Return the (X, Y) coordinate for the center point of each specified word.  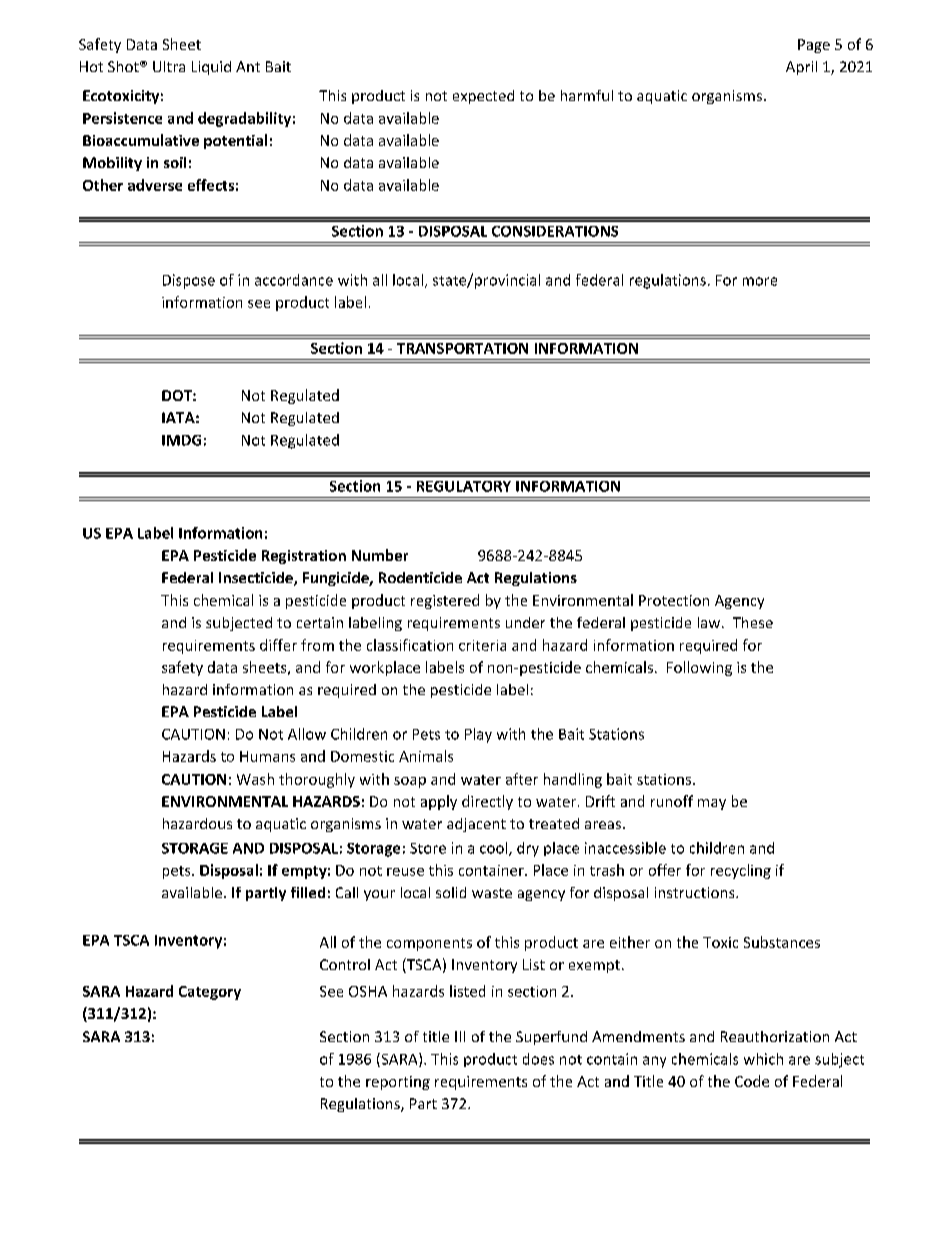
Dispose (189, 281)
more (760, 281)
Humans (267, 756)
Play (478, 735)
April (801, 68)
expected (483, 97)
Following (699, 668)
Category (210, 993)
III (460, 1036)
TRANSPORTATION (462, 348)
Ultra (169, 66)
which (763, 1059)
